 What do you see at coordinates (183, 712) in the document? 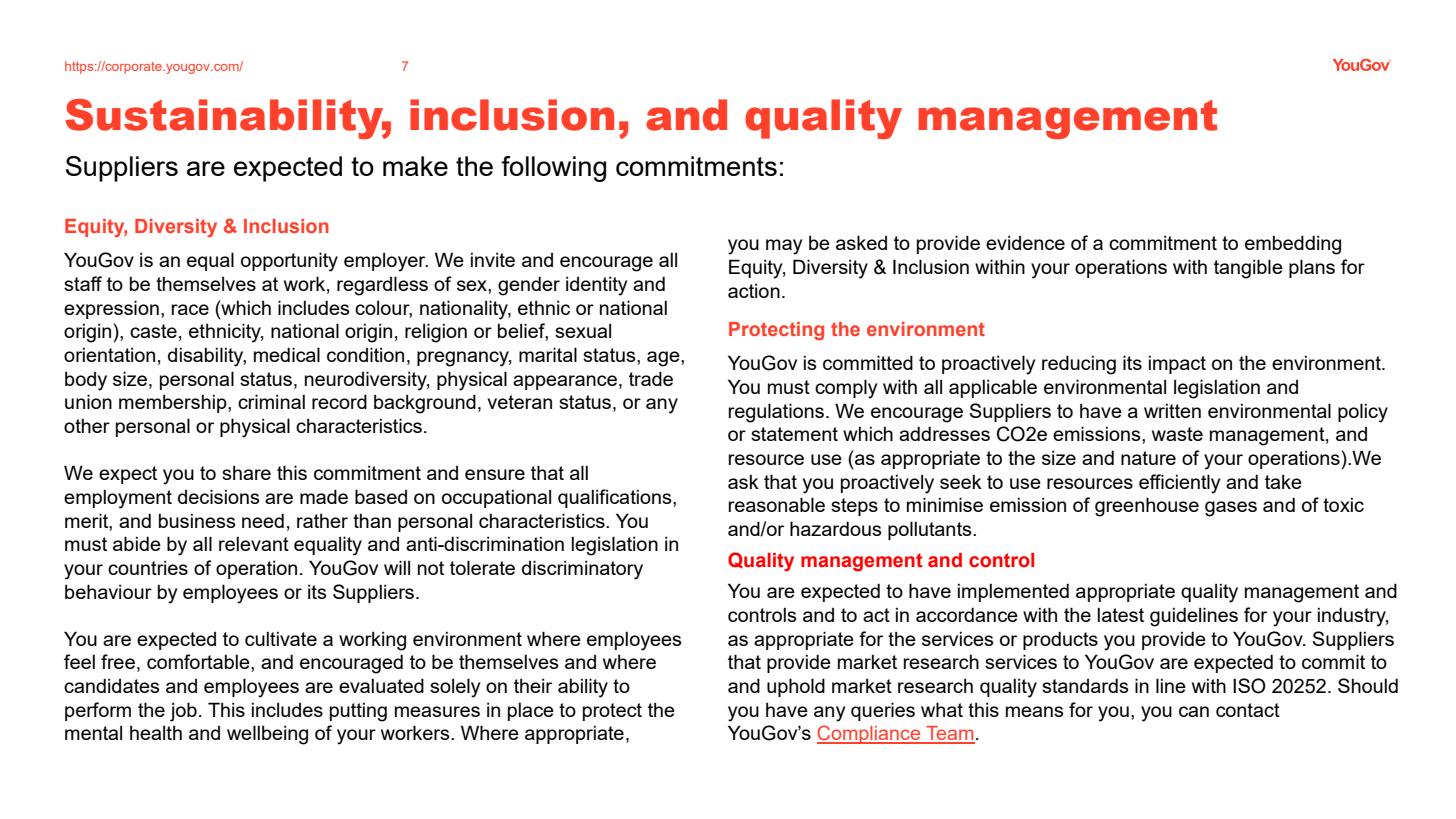
I see `job` at bounding box center [183, 712].
